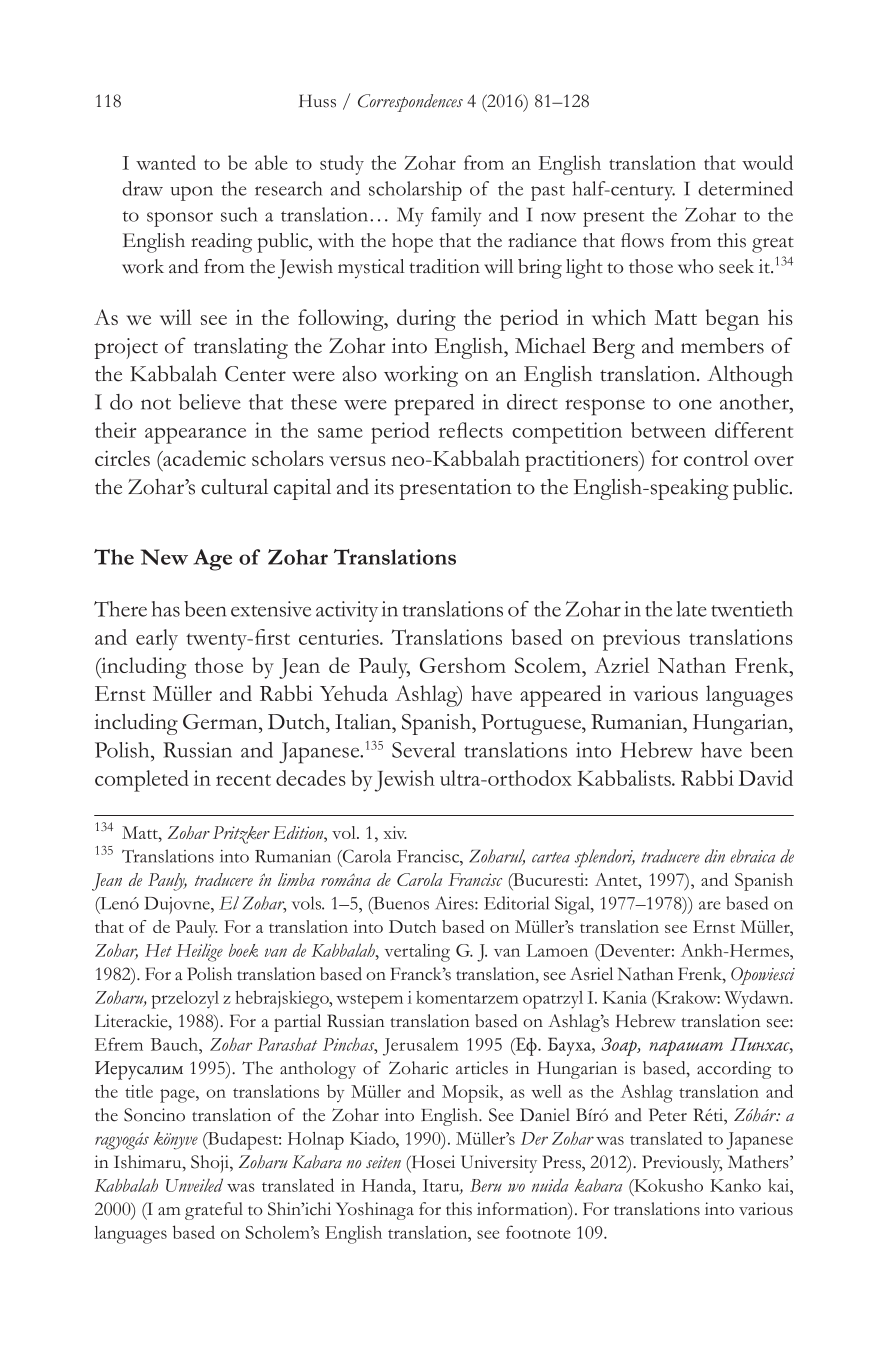  I want to click on would, so click(767, 162).
